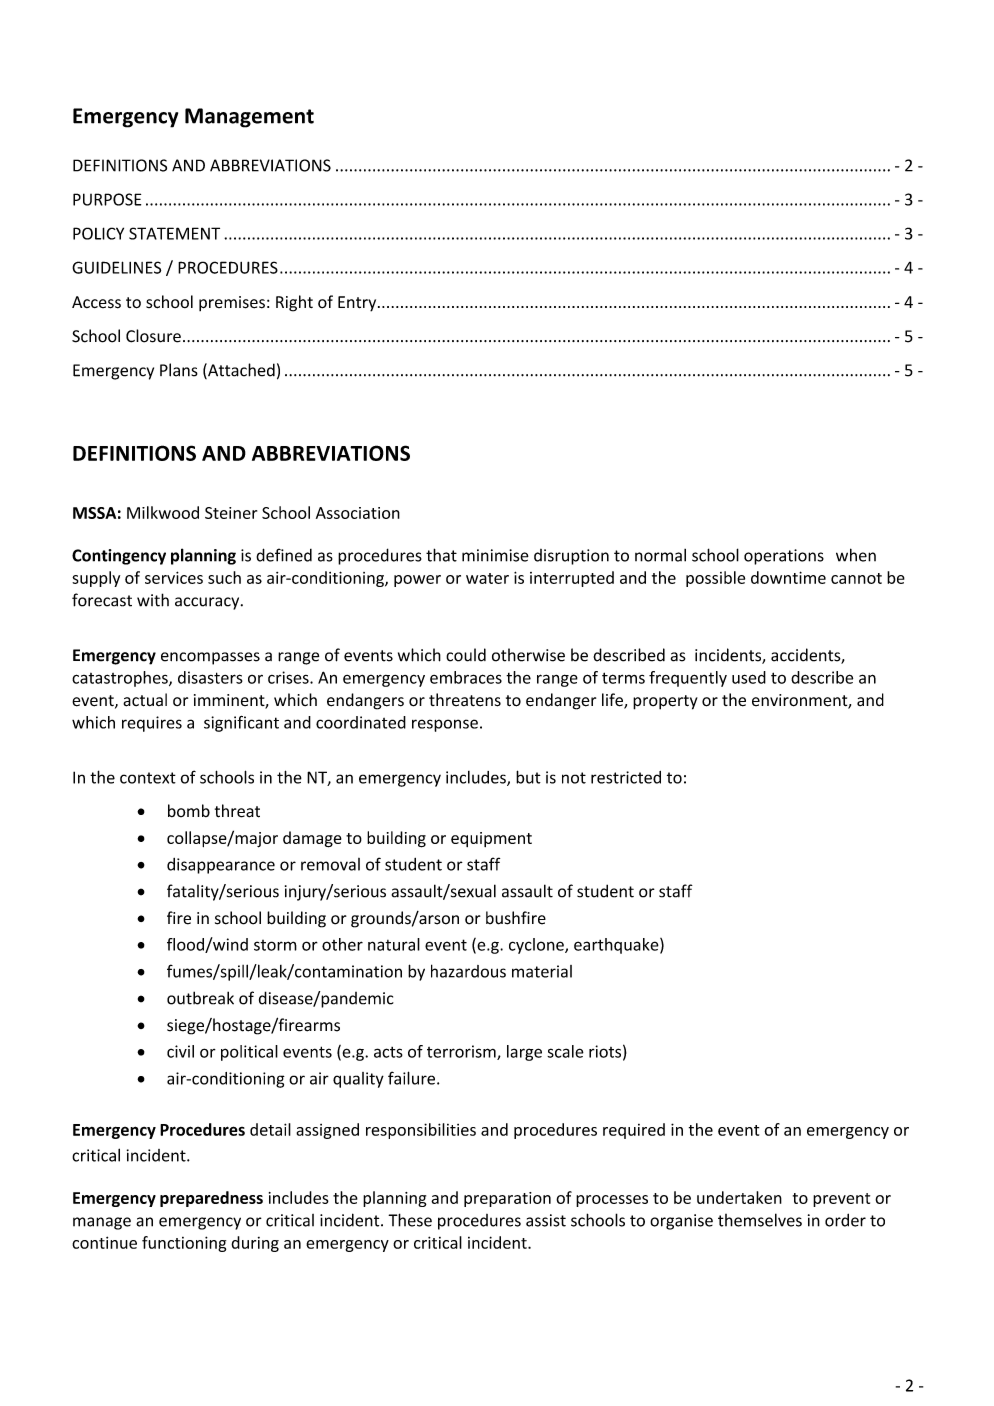 This document has width=994, height=1406. Describe the element at coordinates (507, 1199) in the document. I see `preparation` at that location.
